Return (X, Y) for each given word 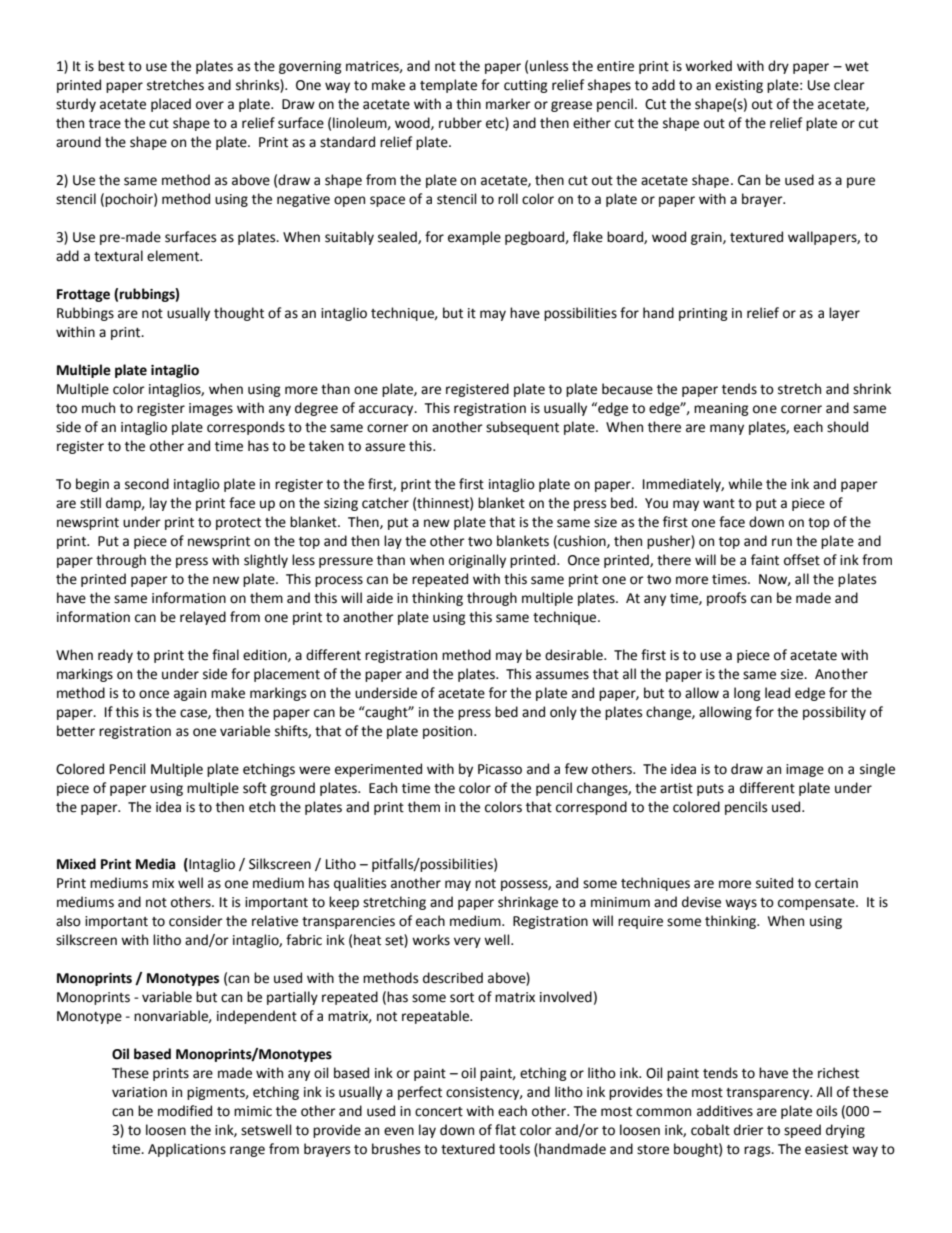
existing (739, 86)
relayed (203, 618)
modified (185, 1111)
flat (505, 1130)
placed (171, 105)
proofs (726, 599)
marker (508, 104)
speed (802, 1131)
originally (477, 561)
